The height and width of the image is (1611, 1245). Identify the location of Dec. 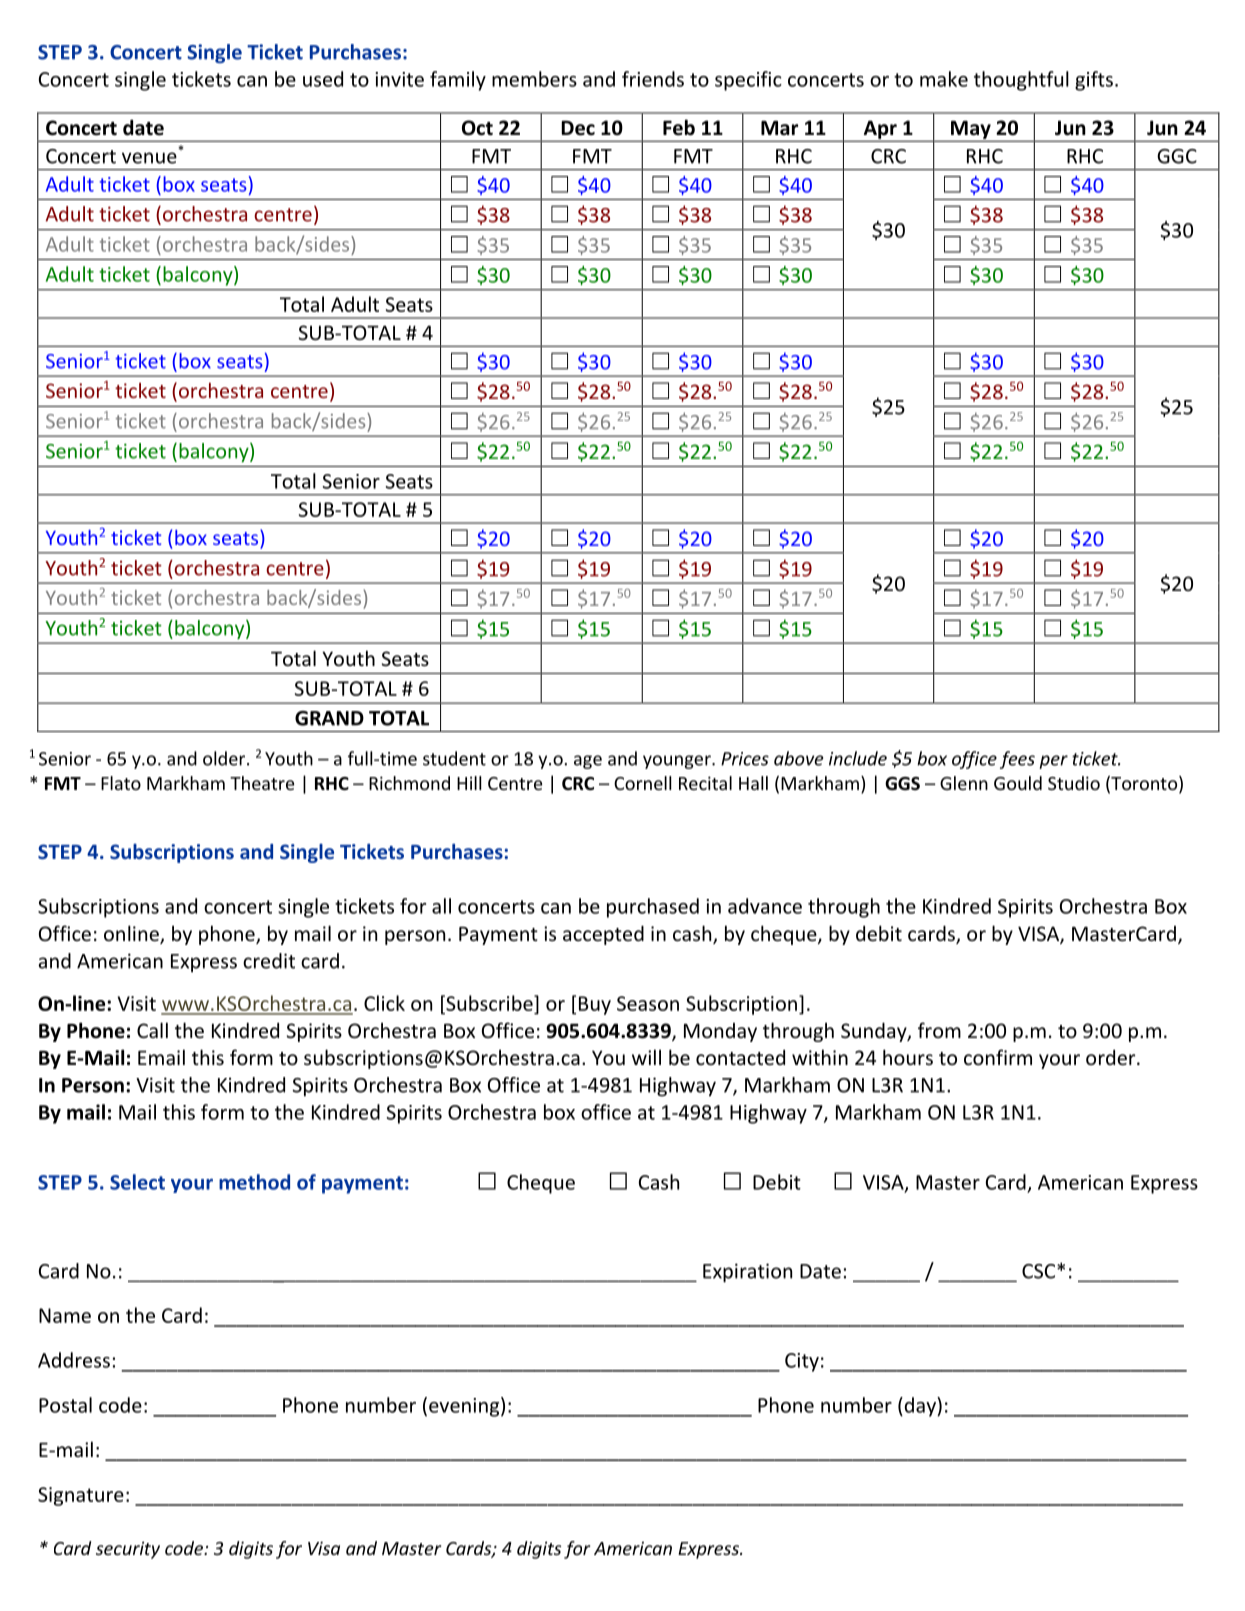
(578, 128).
